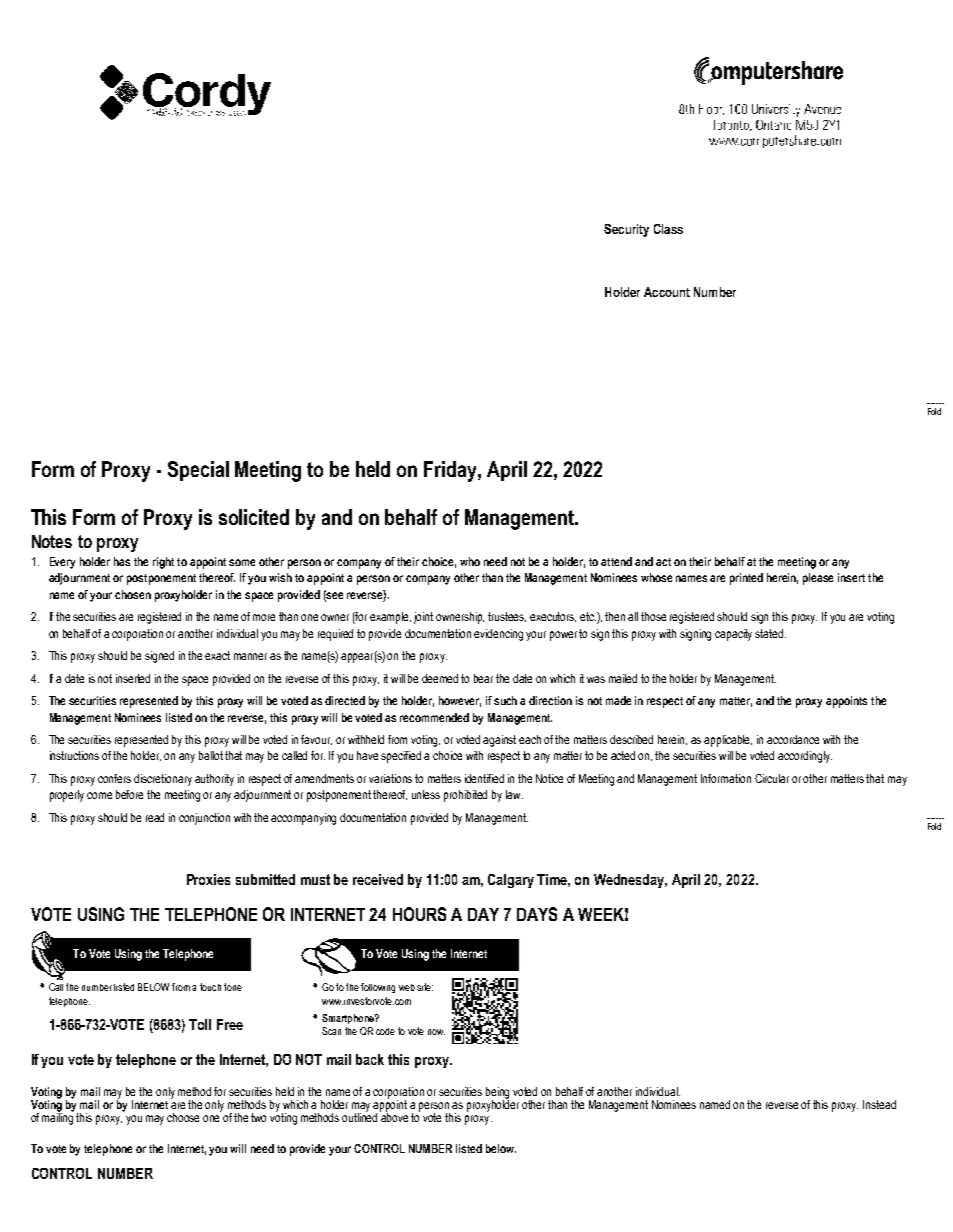  What do you see at coordinates (483, 678) in the page?
I see `bear` at bounding box center [483, 678].
